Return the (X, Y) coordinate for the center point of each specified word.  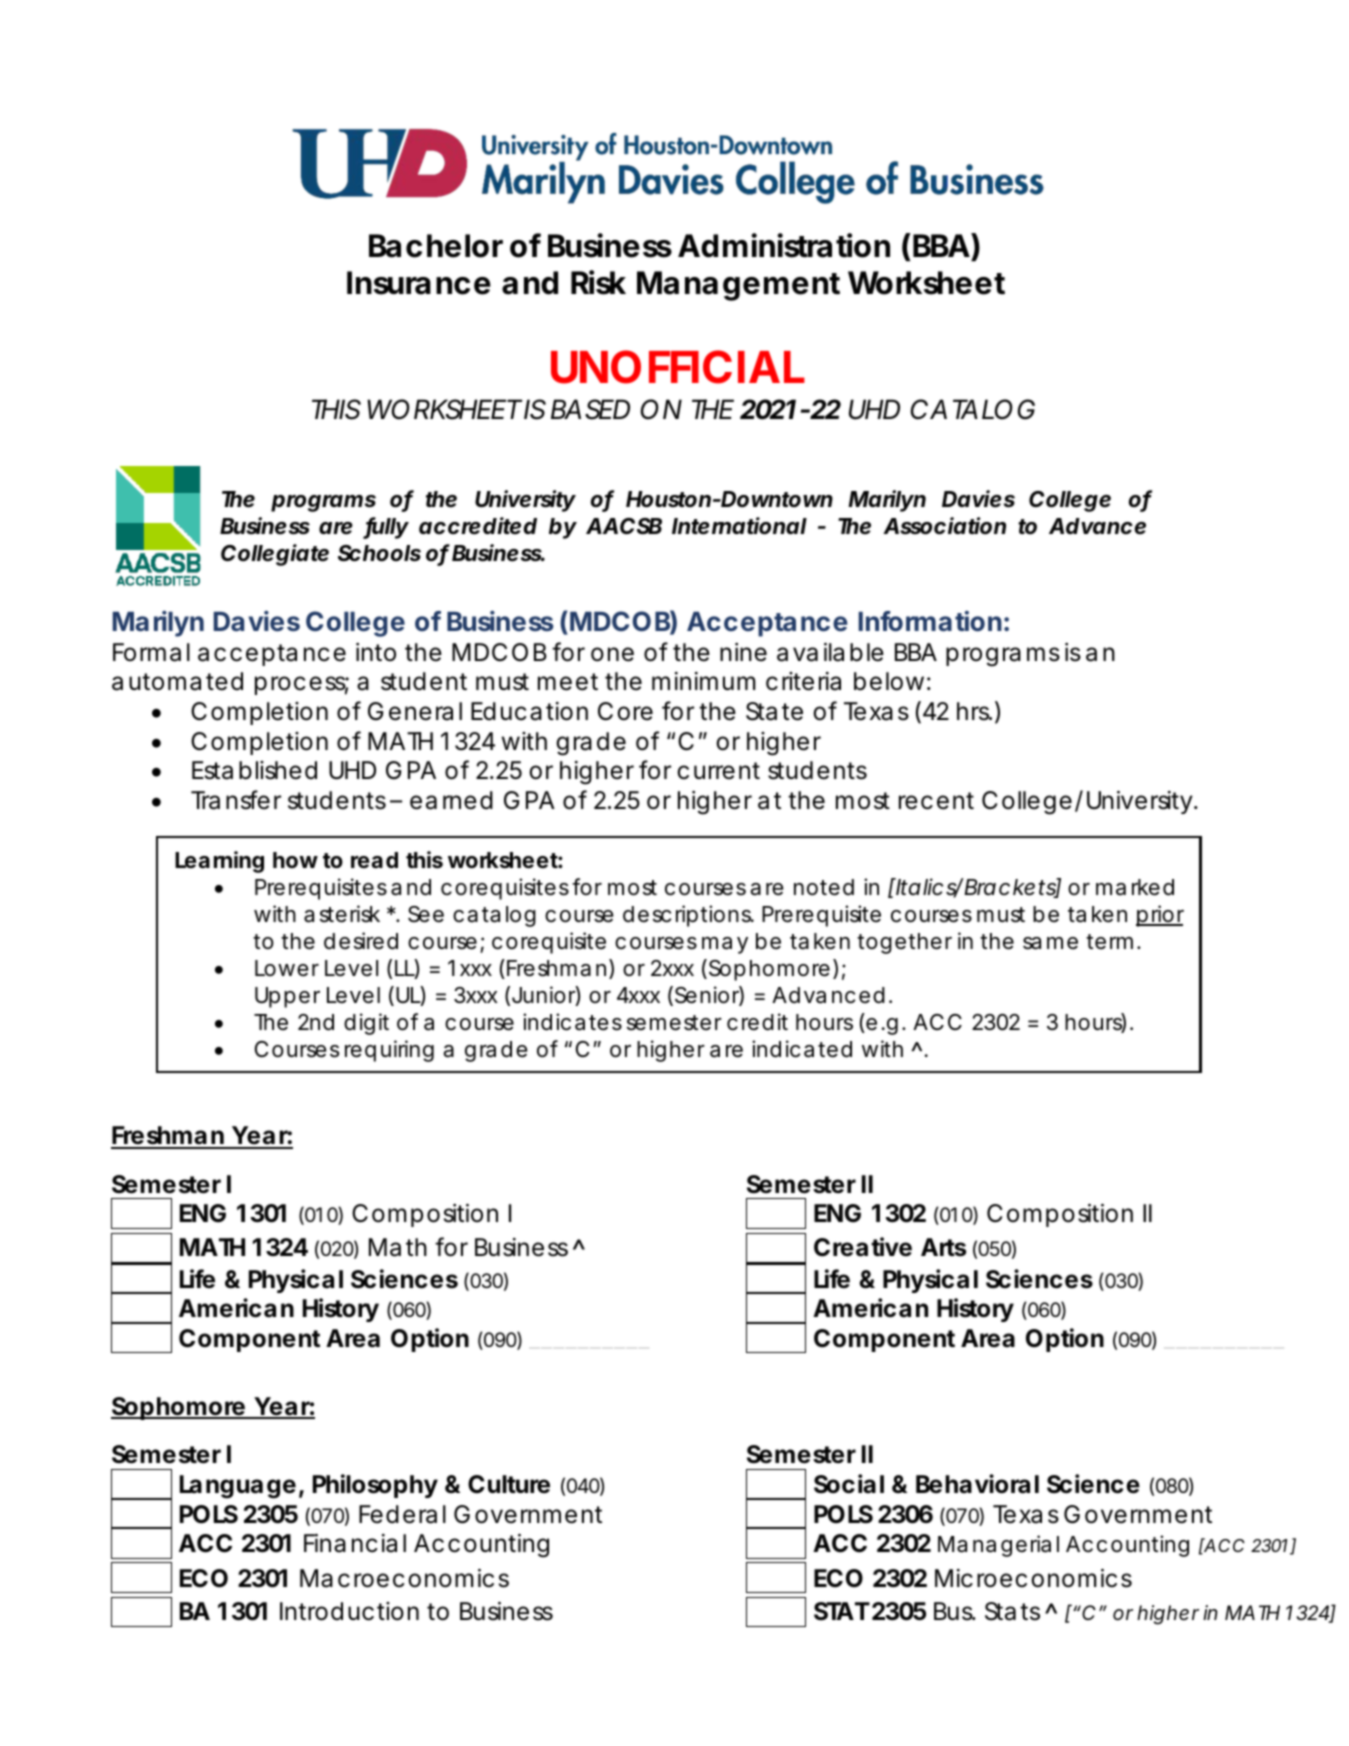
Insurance (419, 283)
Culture (509, 1484)
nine (743, 652)
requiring (389, 1051)
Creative (863, 1247)
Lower (287, 968)
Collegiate (275, 555)
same (1050, 943)
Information (930, 621)
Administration (784, 245)
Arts (943, 1247)
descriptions (688, 916)
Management (738, 286)
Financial (355, 1543)
